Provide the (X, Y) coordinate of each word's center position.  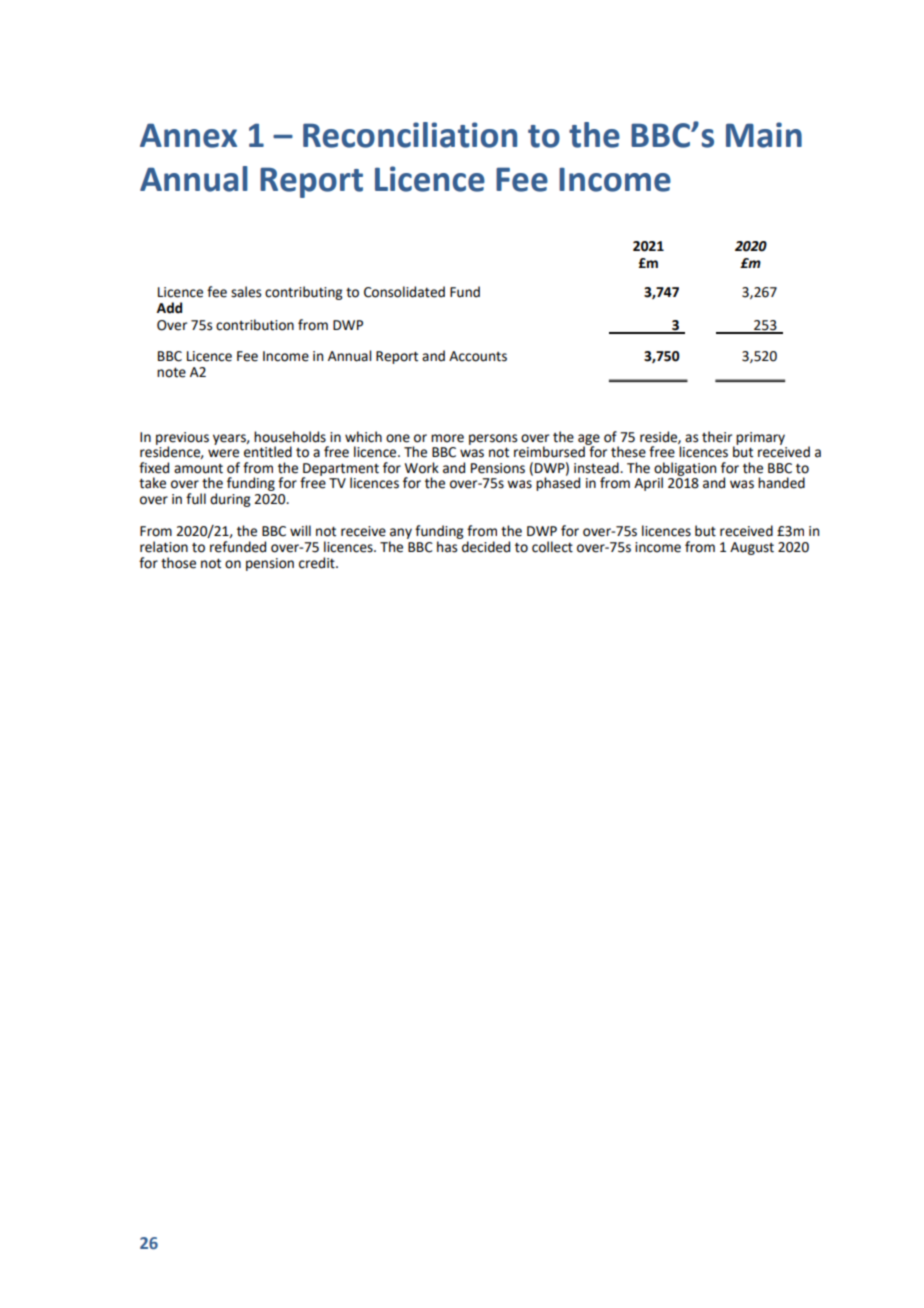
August (752, 548)
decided (486, 547)
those (178, 563)
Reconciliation (410, 135)
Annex (188, 135)
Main (764, 135)
